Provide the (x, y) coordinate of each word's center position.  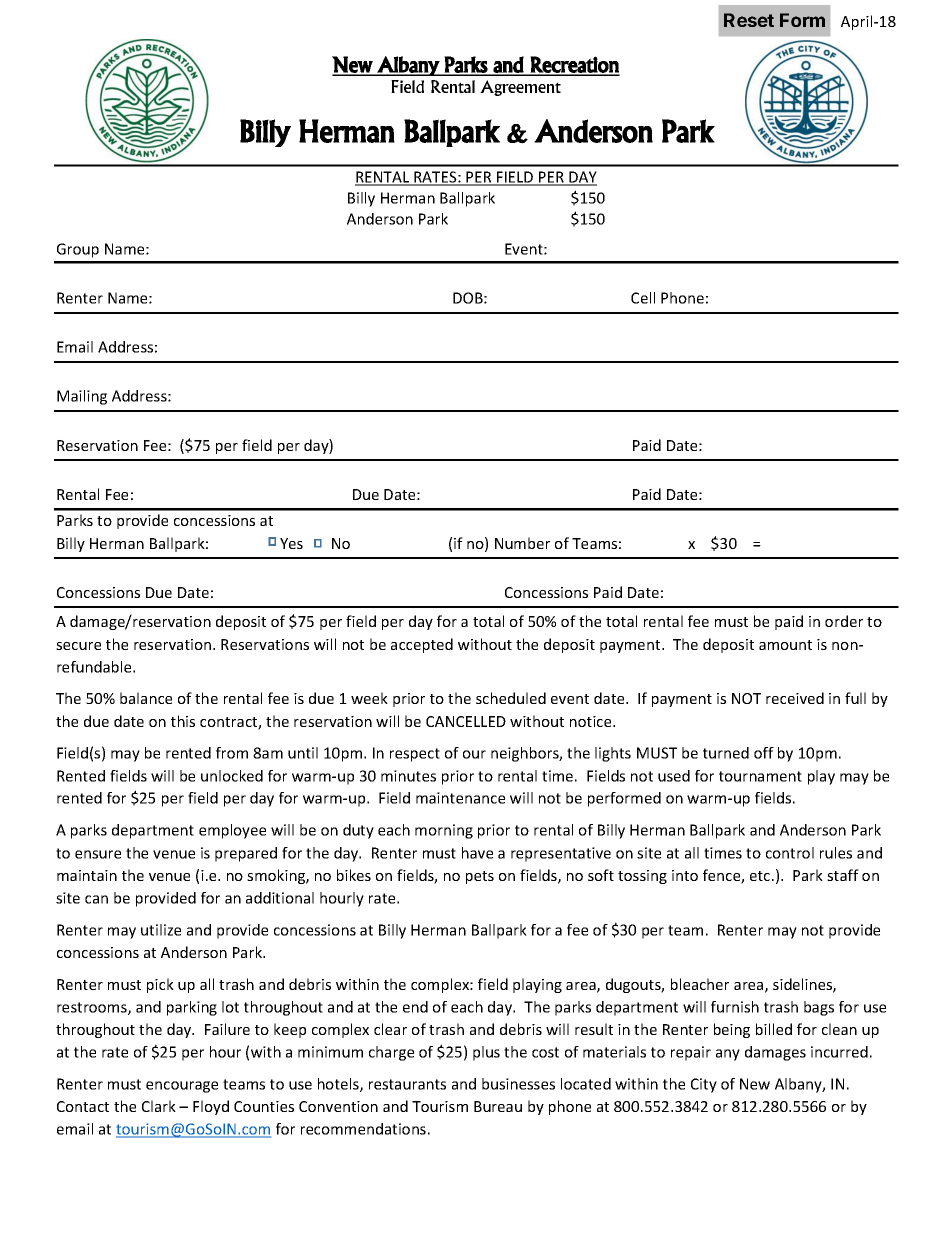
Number (522, 543)
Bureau (498, 1106)
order (844, 621)
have (477, 853)
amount (785, 645)
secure (78, 646)
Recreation (574, 65)
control (790, 853)
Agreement (520, 88)
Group (78, 250)
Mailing (82, 397)
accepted (422, 645)
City (704, 1085)
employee (232, 831)
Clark (159, 1106)
